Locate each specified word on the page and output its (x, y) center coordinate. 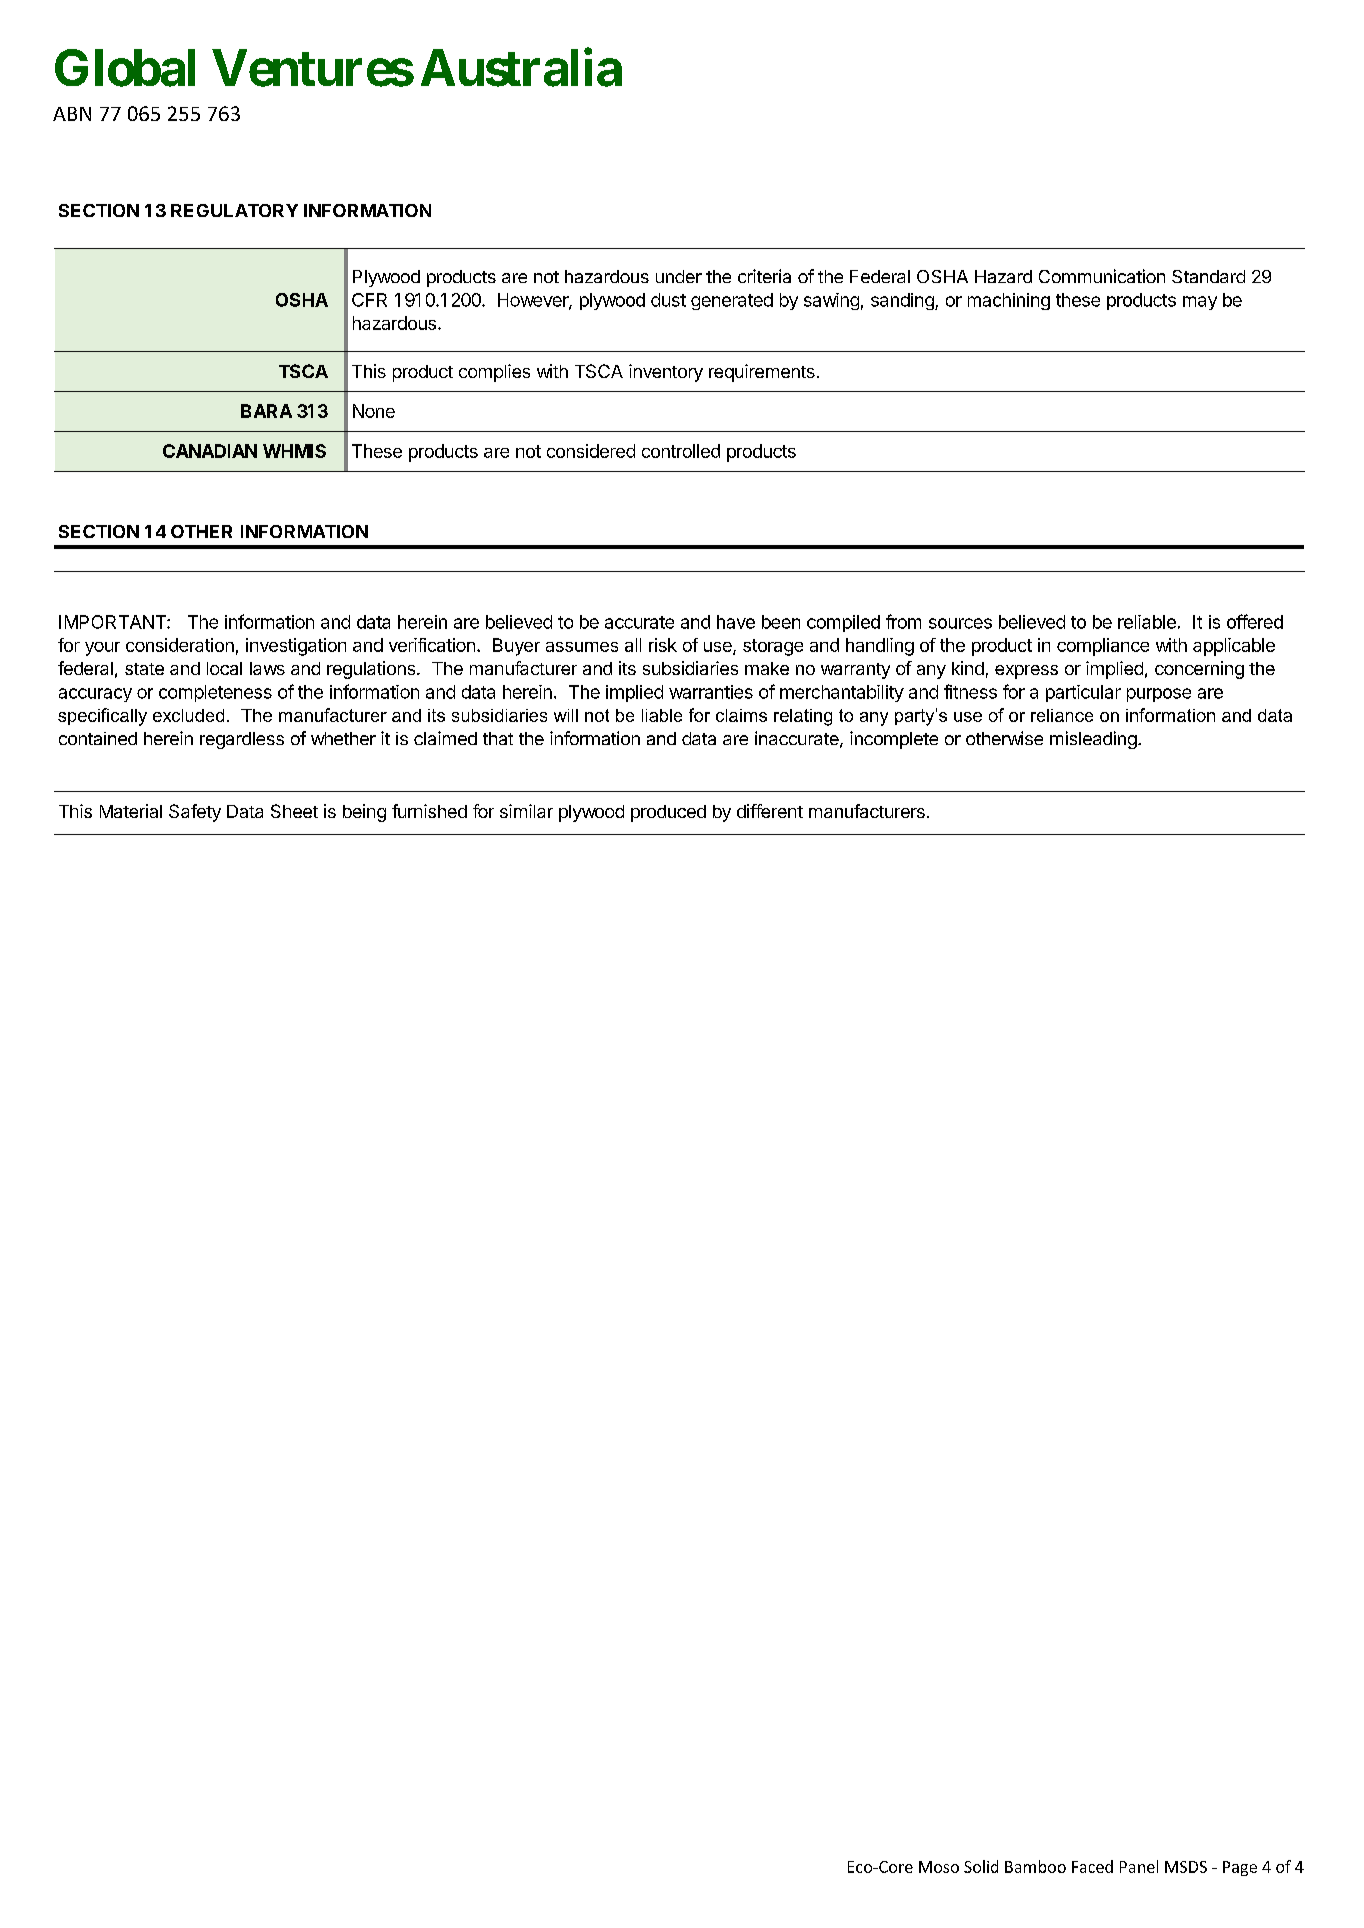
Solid (981, 1866)
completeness (215, 693)
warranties (711, 692)
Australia (521, 68)
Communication (1102, 276)
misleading (1094, 740)
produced (668, 813)
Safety (195, 813)
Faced (1092, 1866)
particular (1083, 693)
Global (125, 68)
